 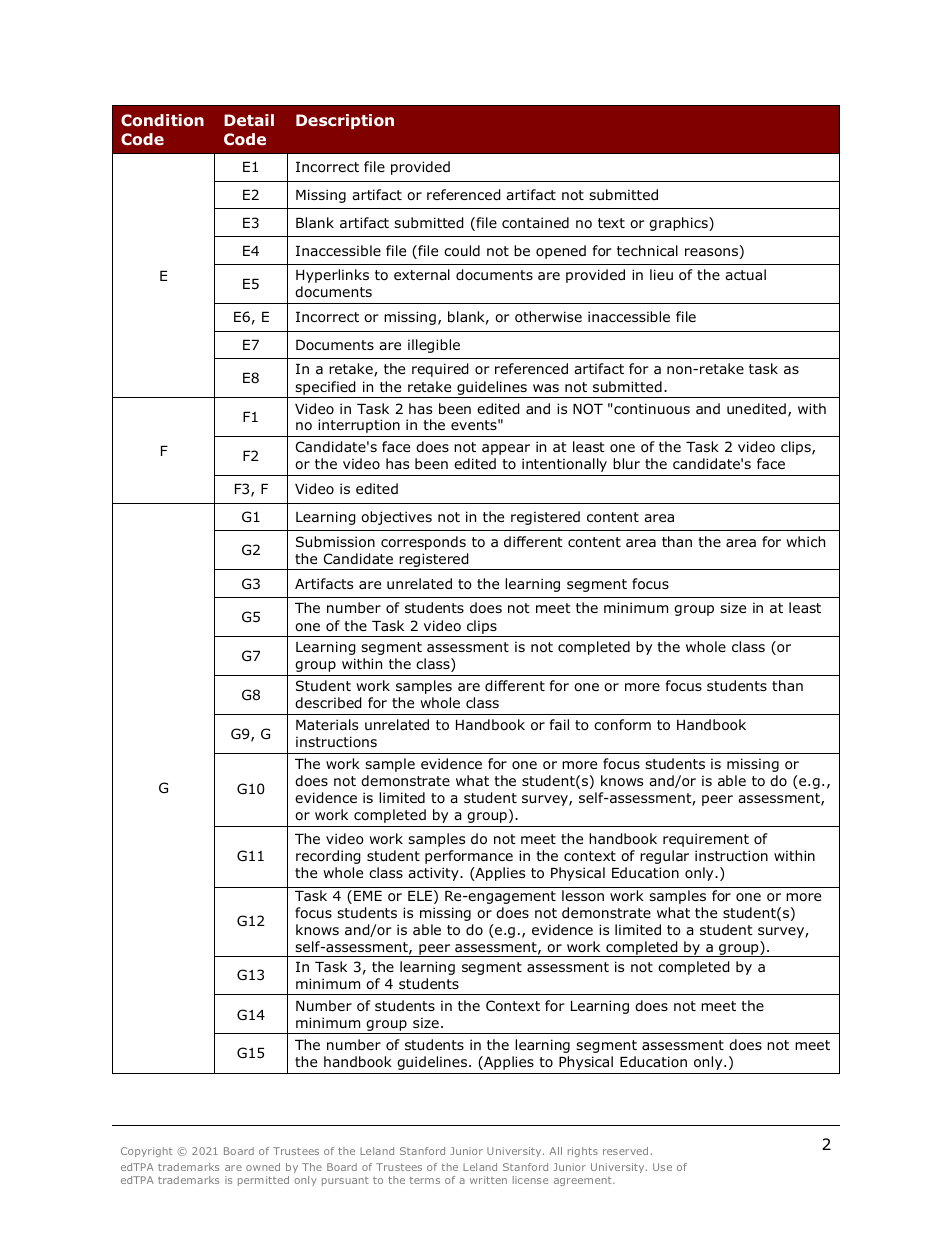 I want to click on required, so click(x=440, y=370).
